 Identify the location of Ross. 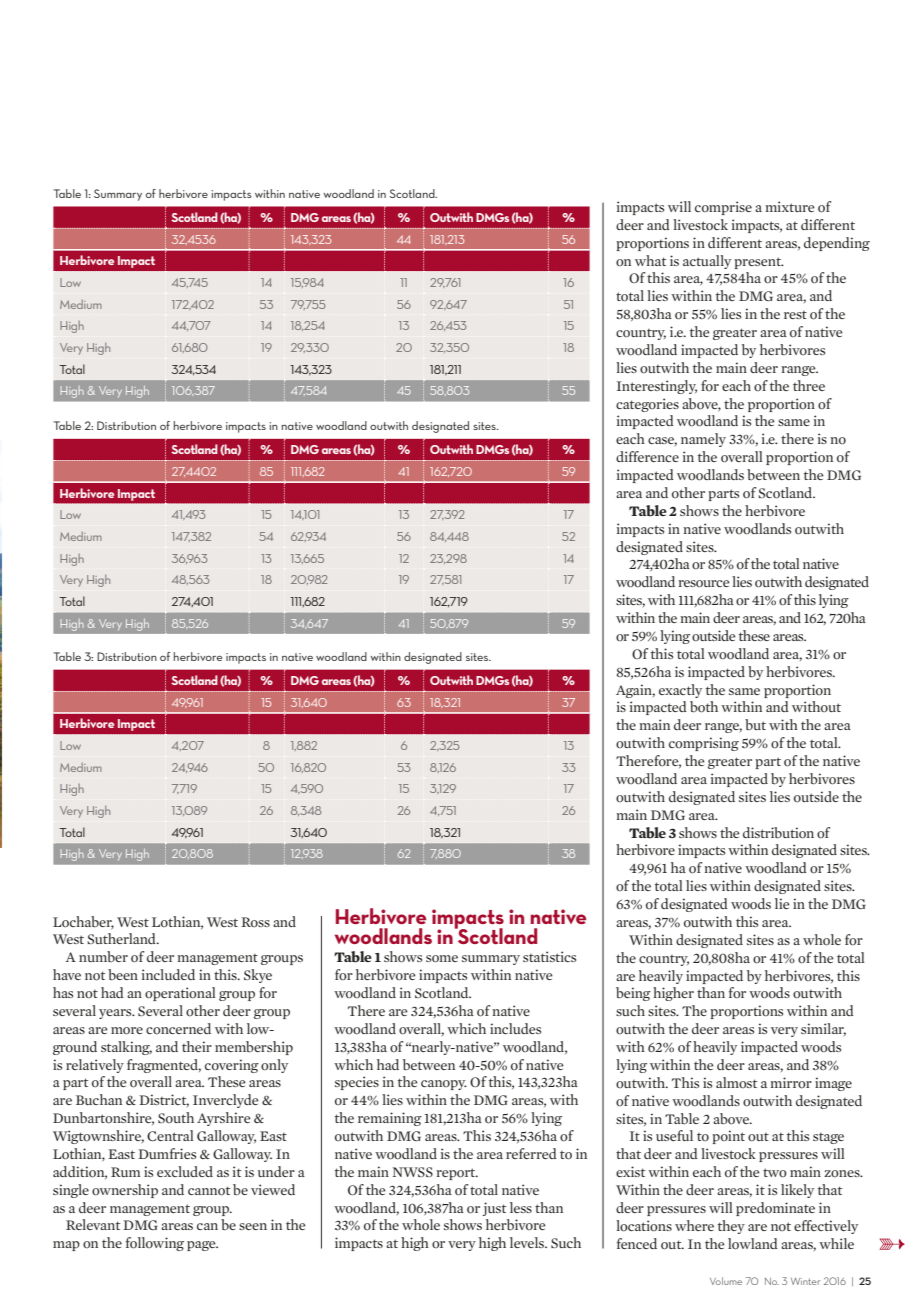
(255, 922).
